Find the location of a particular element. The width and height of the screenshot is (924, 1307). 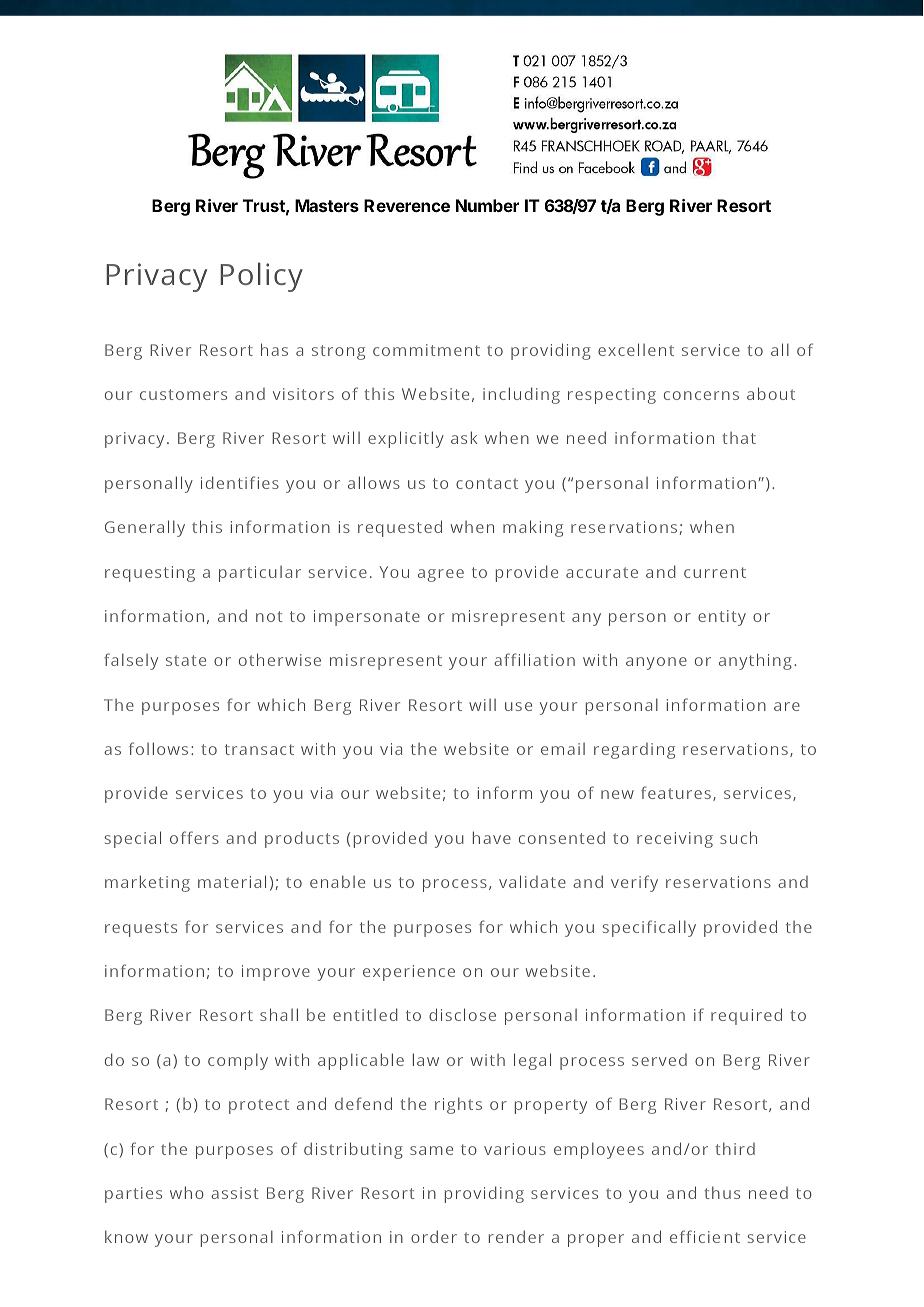

order is located at coordinates (434, 1236).
